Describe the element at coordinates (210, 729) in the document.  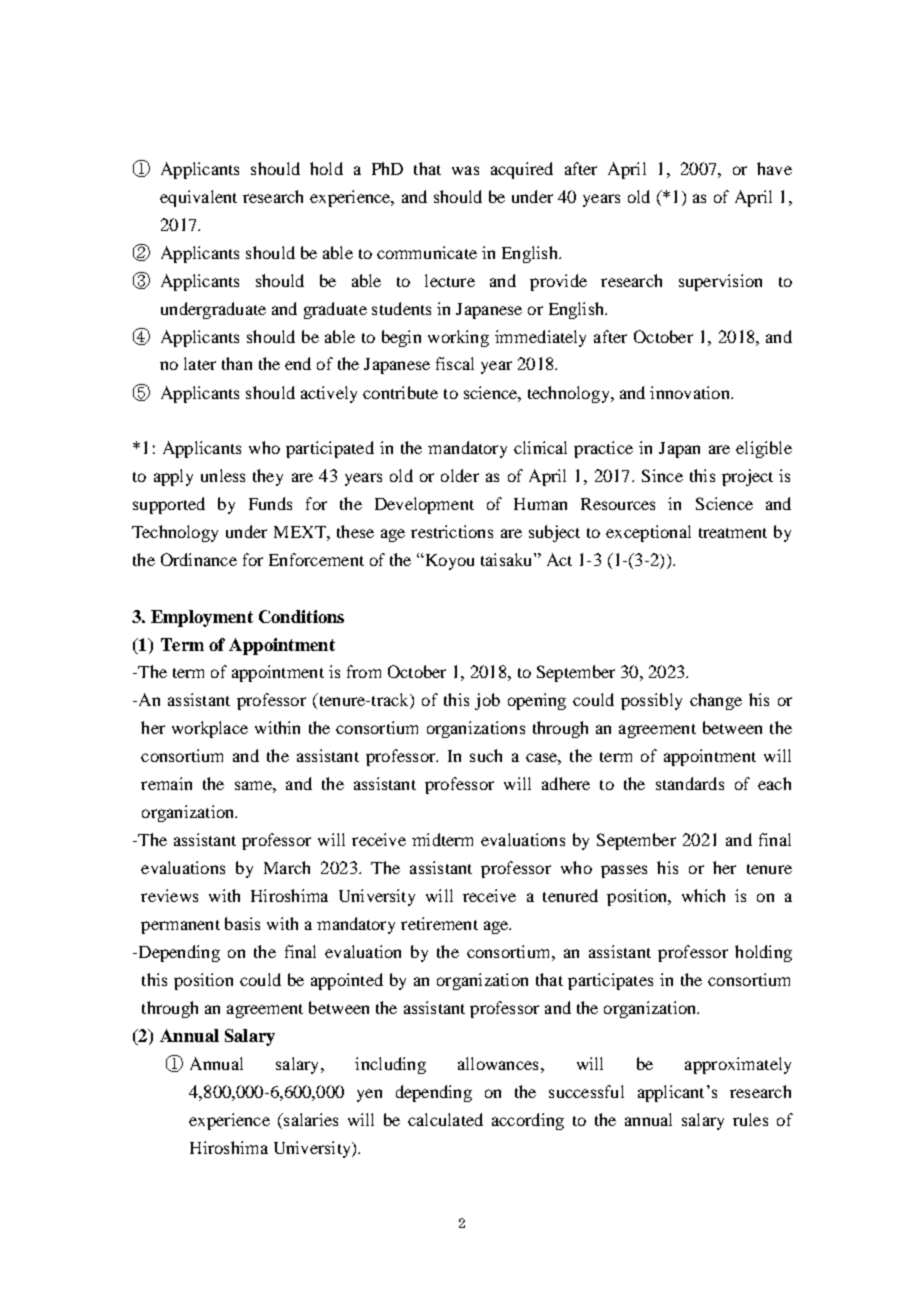
I see `workplace` at that location.
